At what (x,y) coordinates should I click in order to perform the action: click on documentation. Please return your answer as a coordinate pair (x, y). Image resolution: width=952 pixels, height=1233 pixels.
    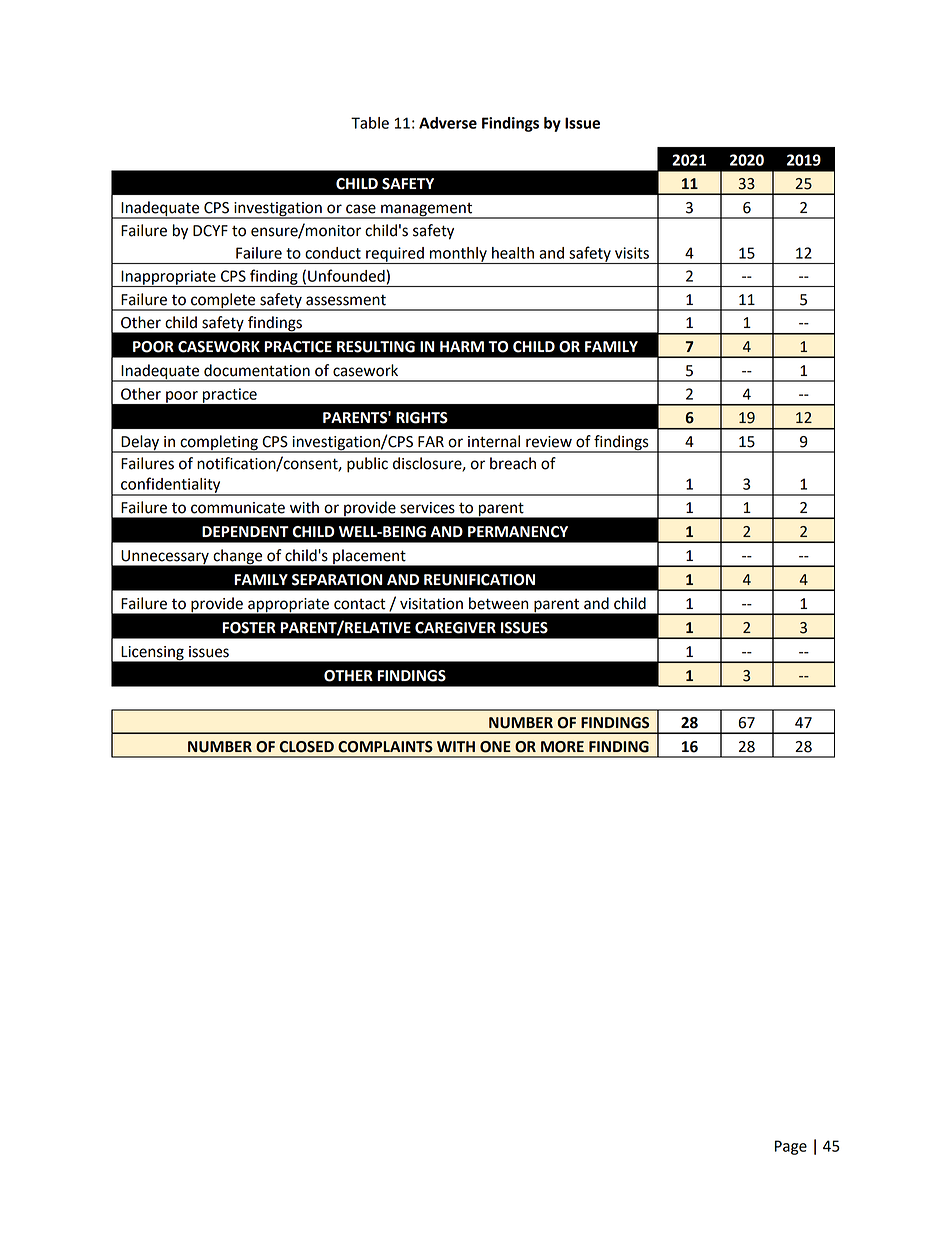
    Looking at the image, I should click on (257, 370).
